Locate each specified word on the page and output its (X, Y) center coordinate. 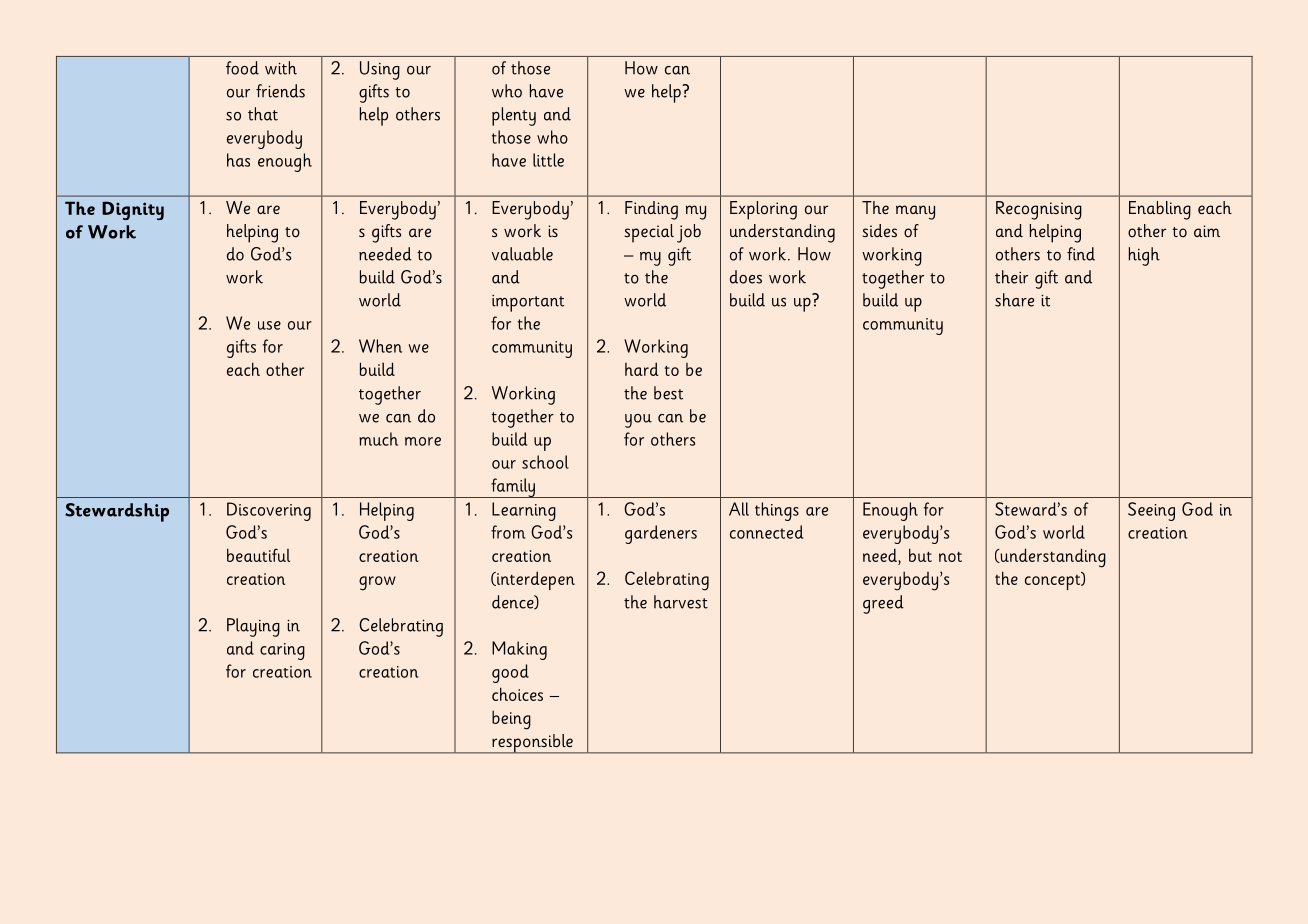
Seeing (1151, 511)
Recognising (1039, 210)
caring (282, 651)
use (269, 325)
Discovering (269, 511)
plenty (514, 116)
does (746, 277)
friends (280, 91)
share (1014, 300)
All (739, 509)
